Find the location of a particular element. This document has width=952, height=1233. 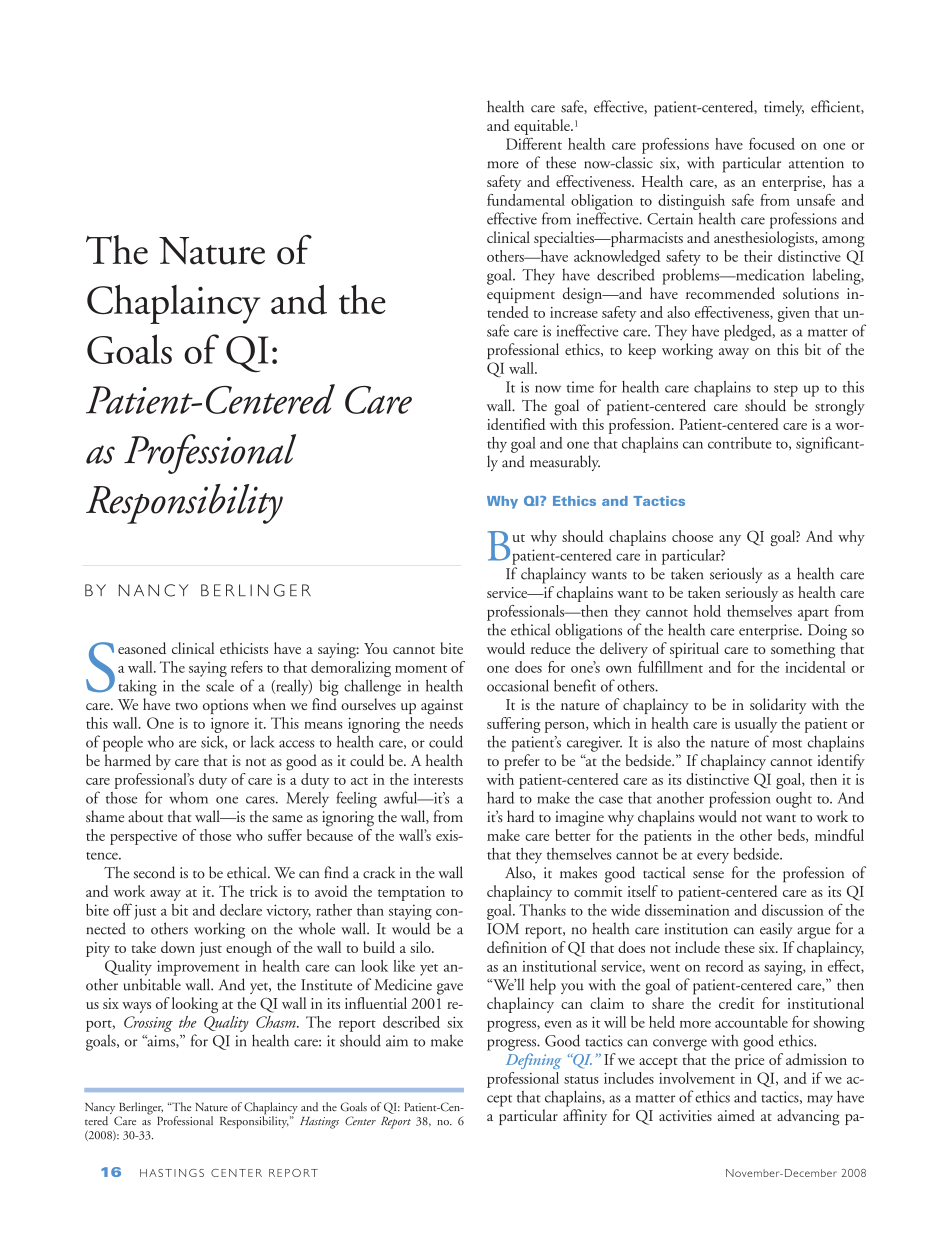

temptation is located at coordinates (411, 893).
